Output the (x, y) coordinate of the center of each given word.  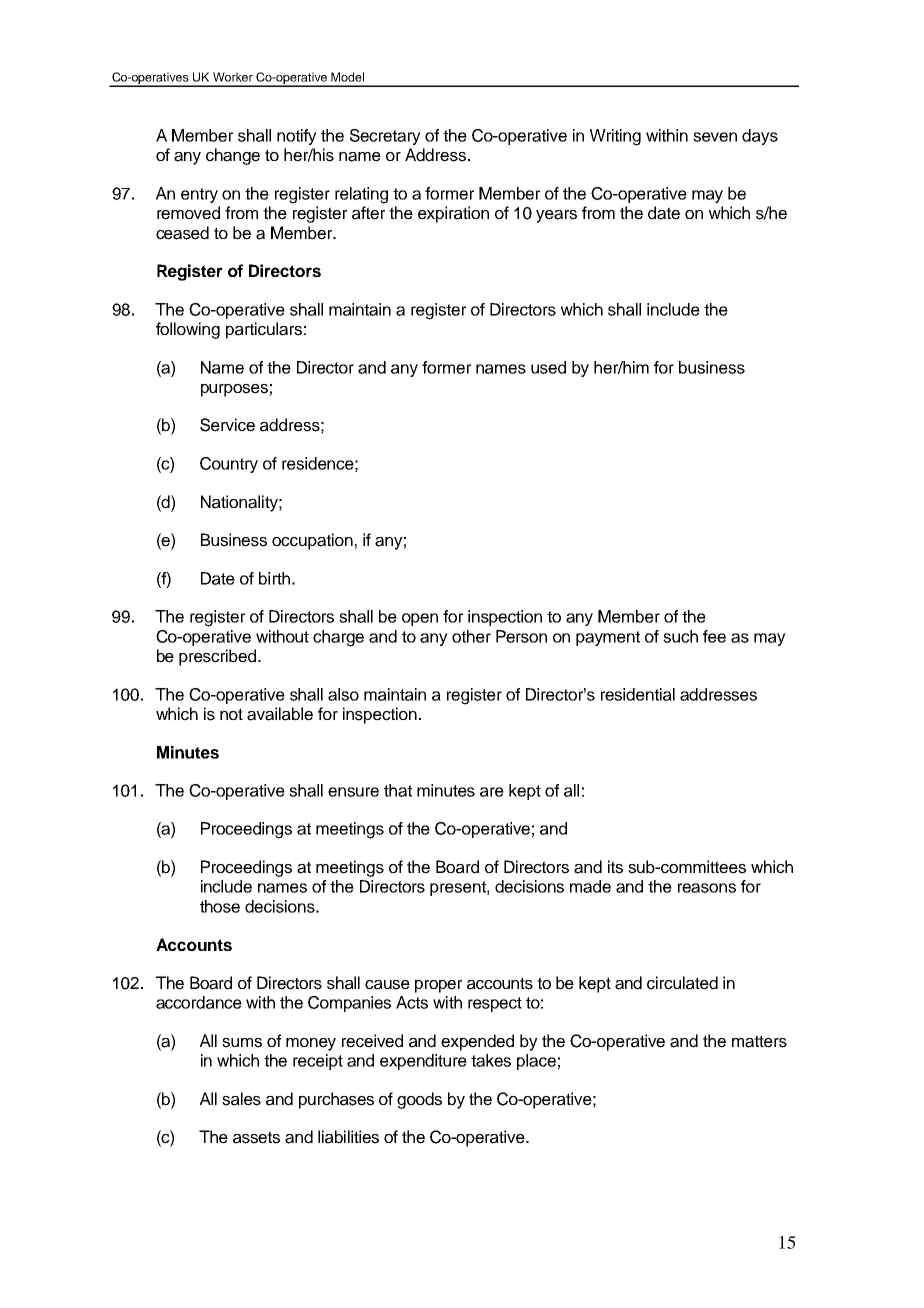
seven (715, 137)
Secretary (385, 137)
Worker (233, 77)
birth (274, 578)
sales (241, 1099)
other (471, 636)
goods (419, 1100)
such (680, 636)
